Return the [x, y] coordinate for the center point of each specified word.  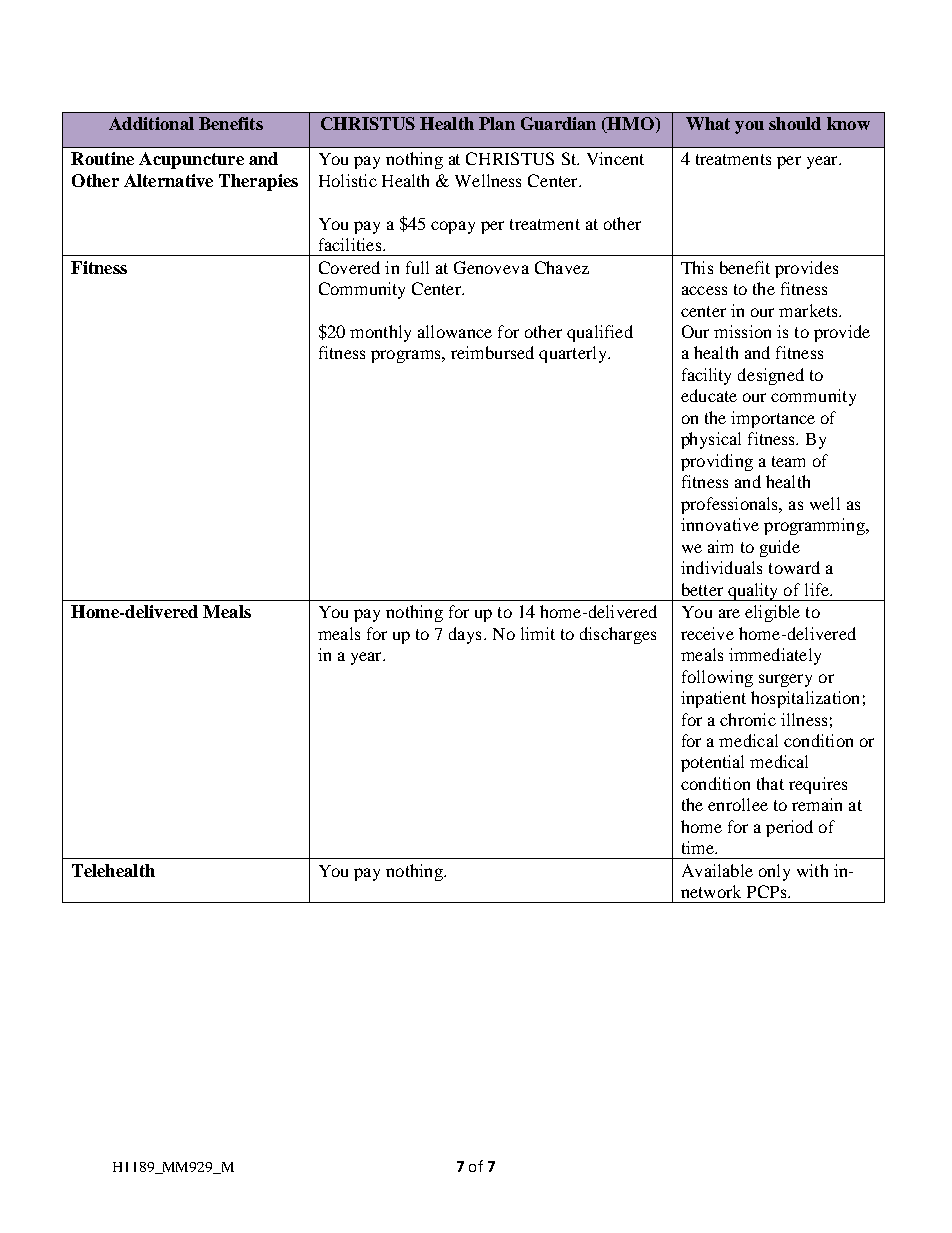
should [795, 123]
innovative [720, 524]
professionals [731, 505]
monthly [380, 333]
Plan [497, 123]
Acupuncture [191, 160]
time [699, 847]
